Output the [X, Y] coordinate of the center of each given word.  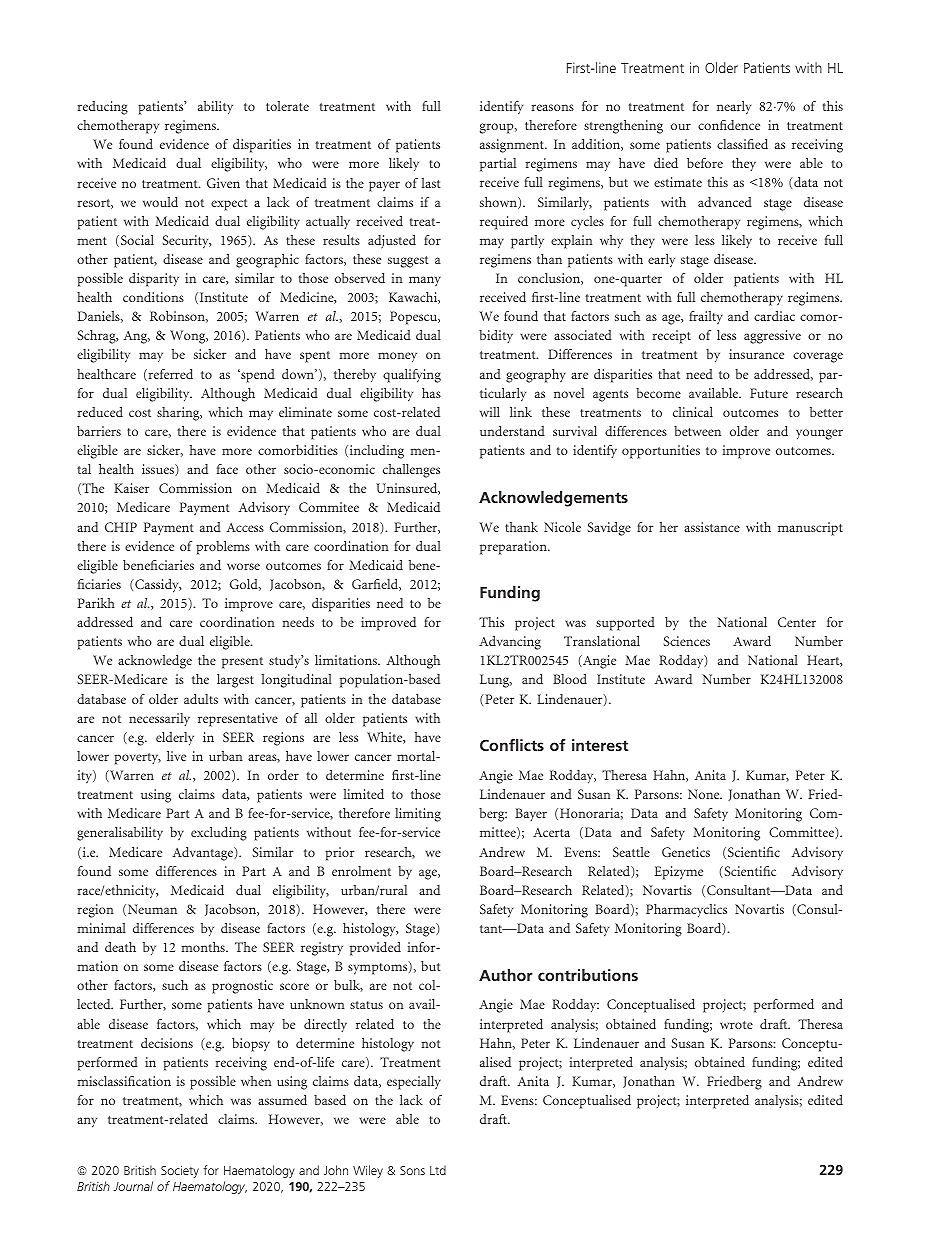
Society [180, 1171]
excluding [219, 834]
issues [159, 470]
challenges [411, 471]
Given [223, 183]
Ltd [438, 1170]
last [431, 183]
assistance [712, 527]
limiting [418, 815]
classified [742, 144]
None [705, 794]
